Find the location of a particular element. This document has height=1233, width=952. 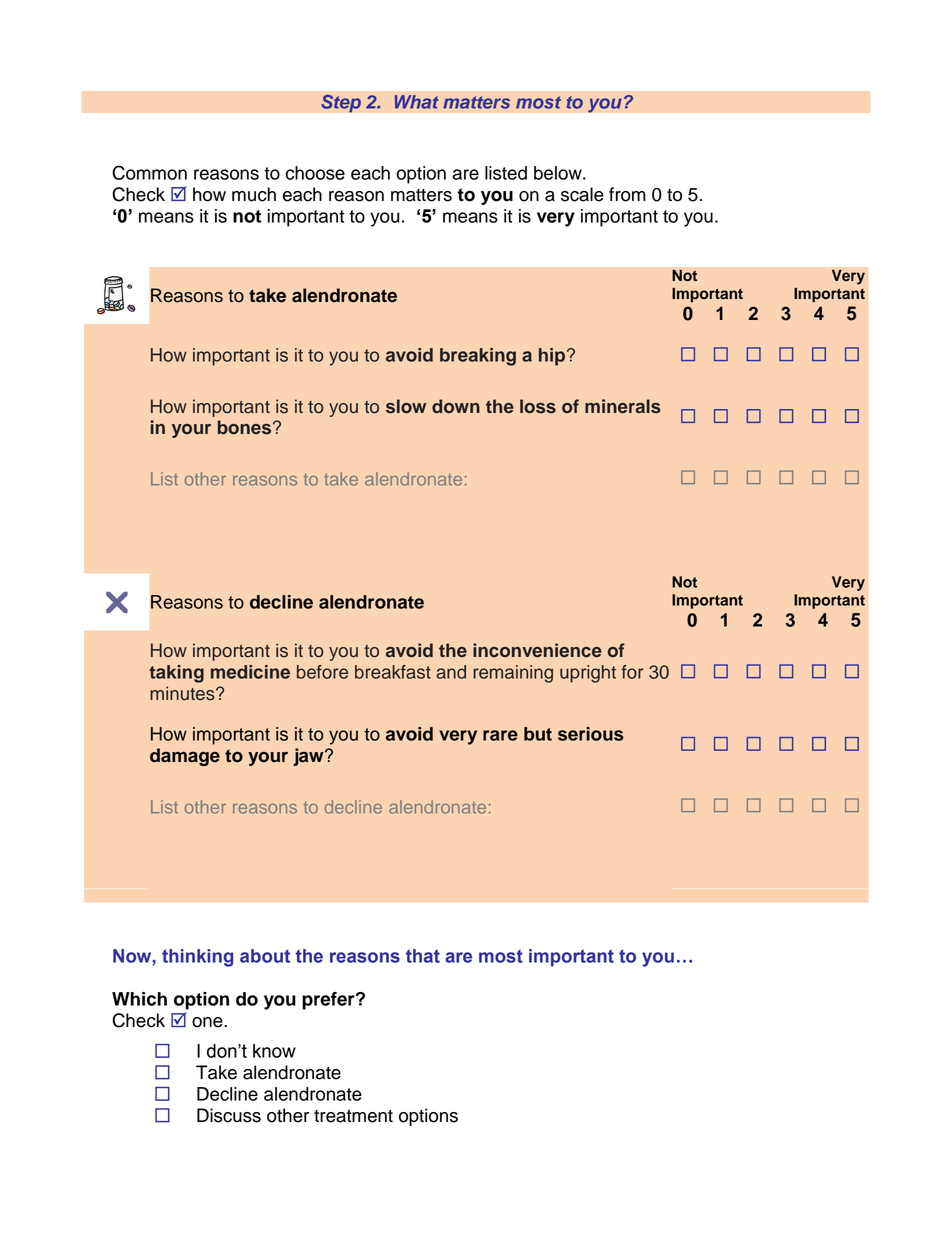

that is located at coordinates (423, 956).
